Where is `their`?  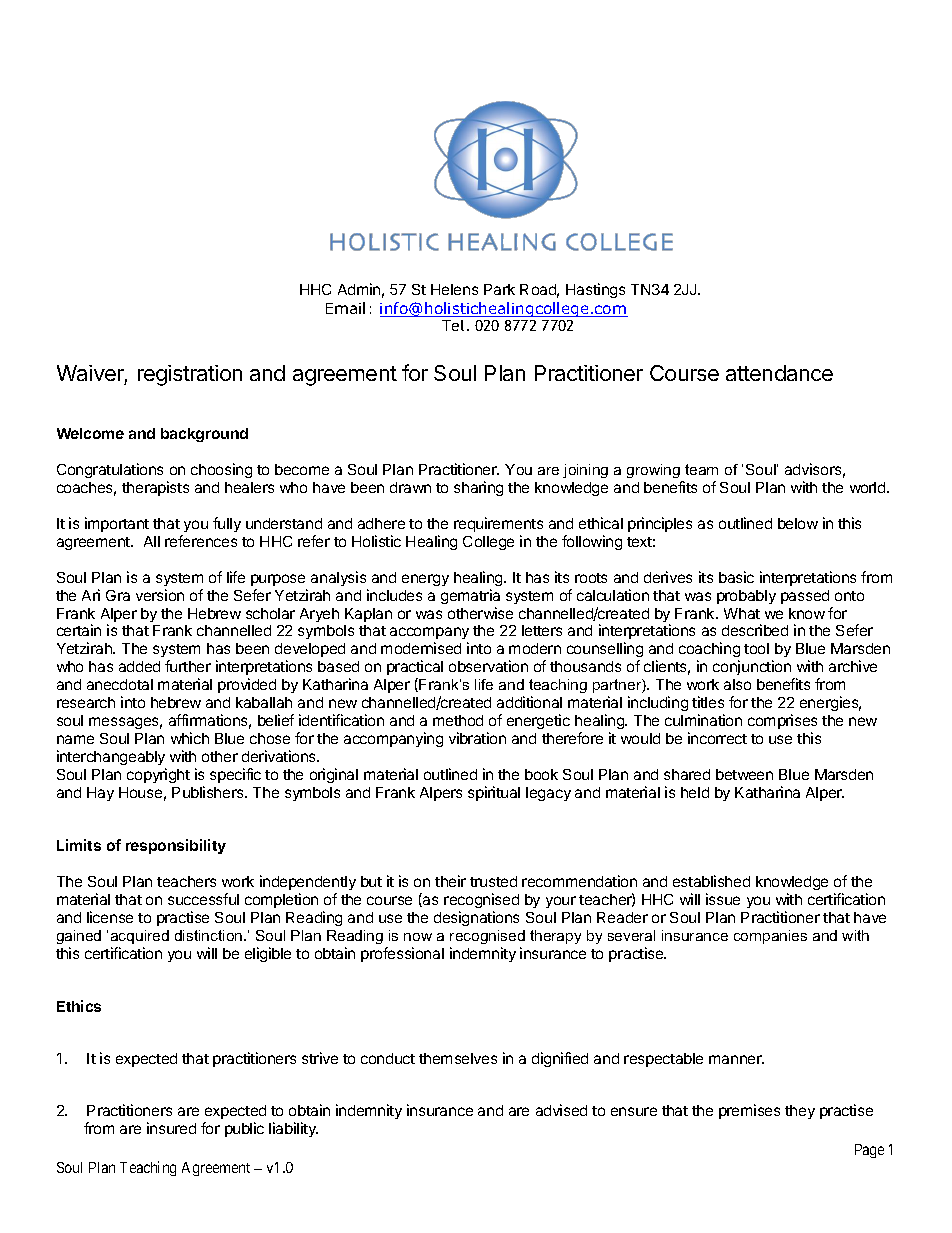 their is located at coordinates (450, 881).
